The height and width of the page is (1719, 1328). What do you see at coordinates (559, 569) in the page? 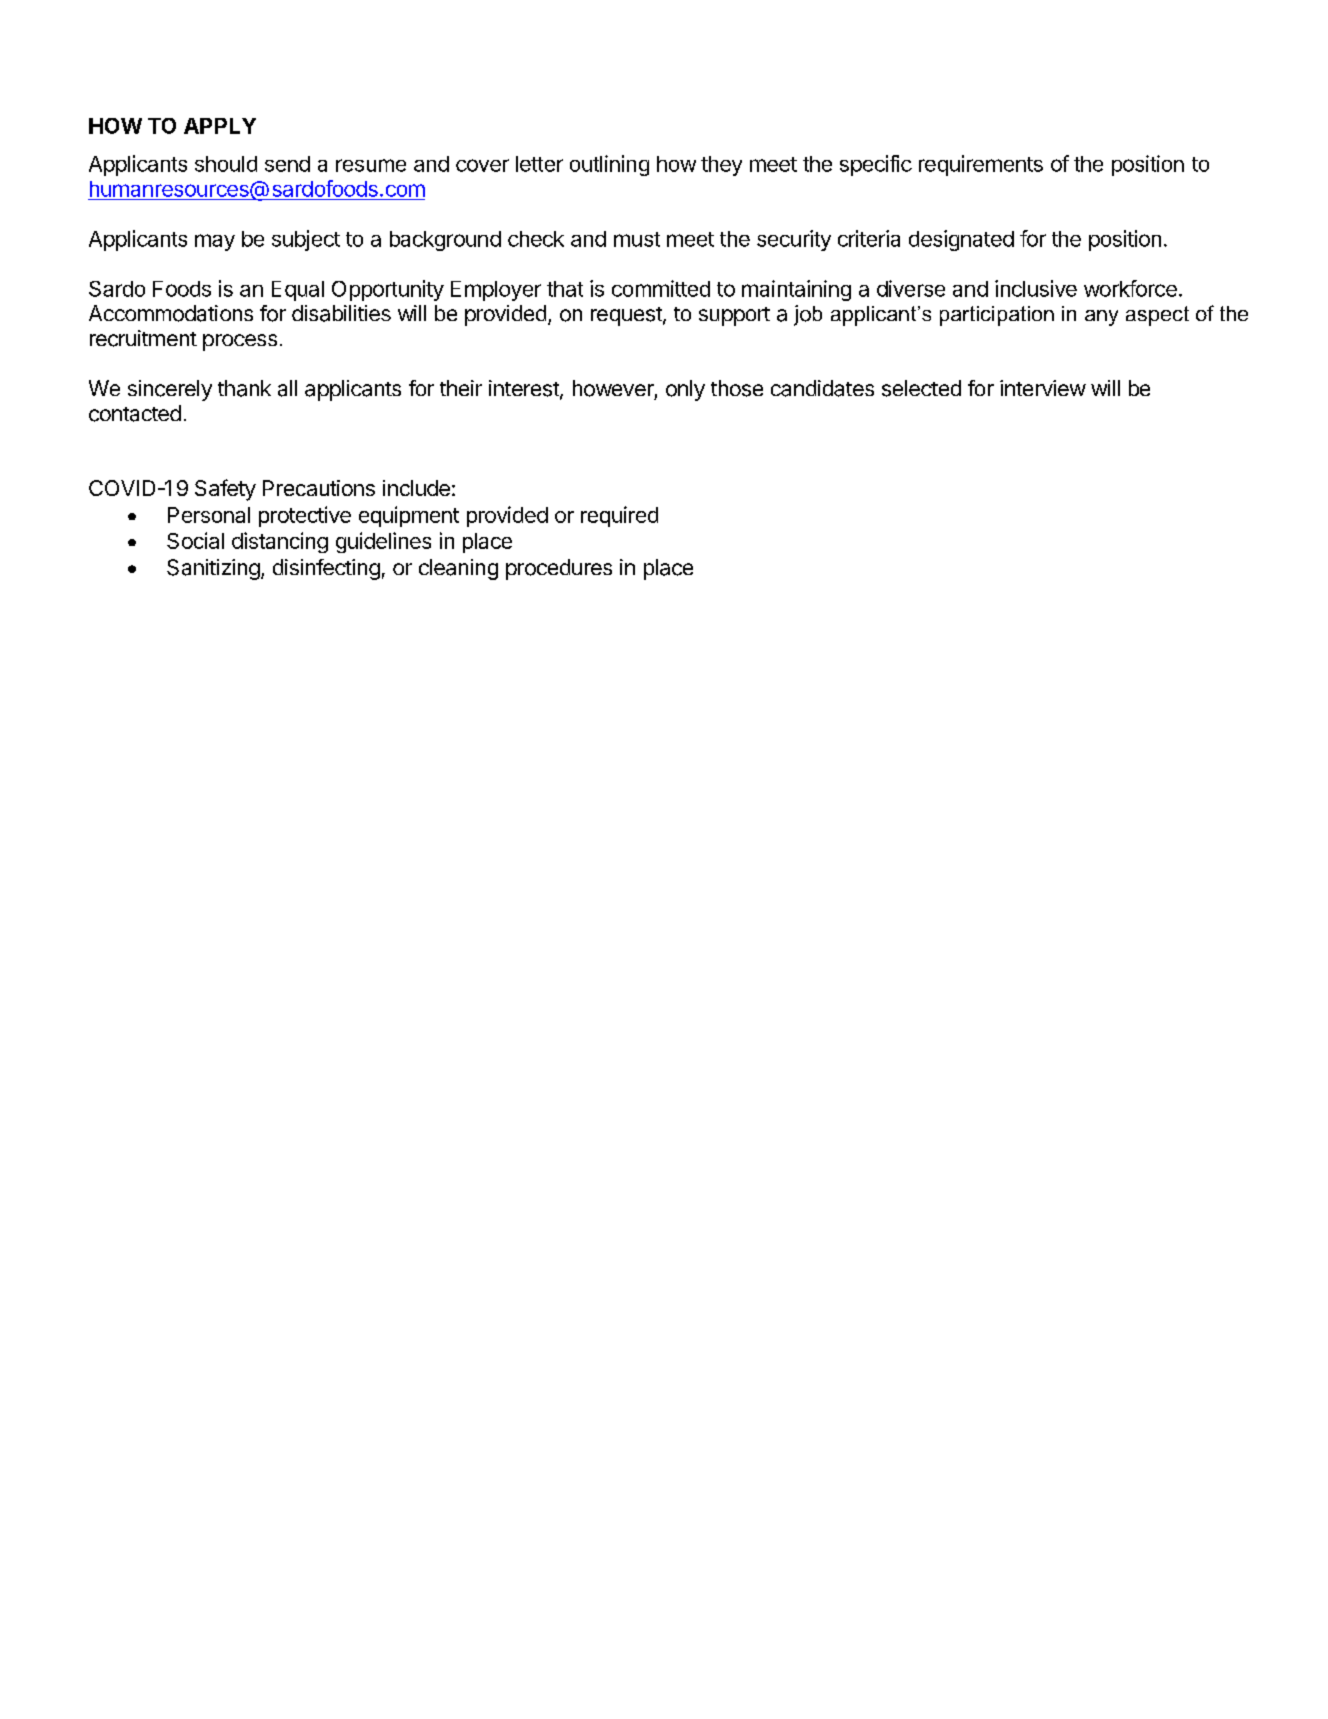
I see `procedures` at bounding box center [559, 569].
